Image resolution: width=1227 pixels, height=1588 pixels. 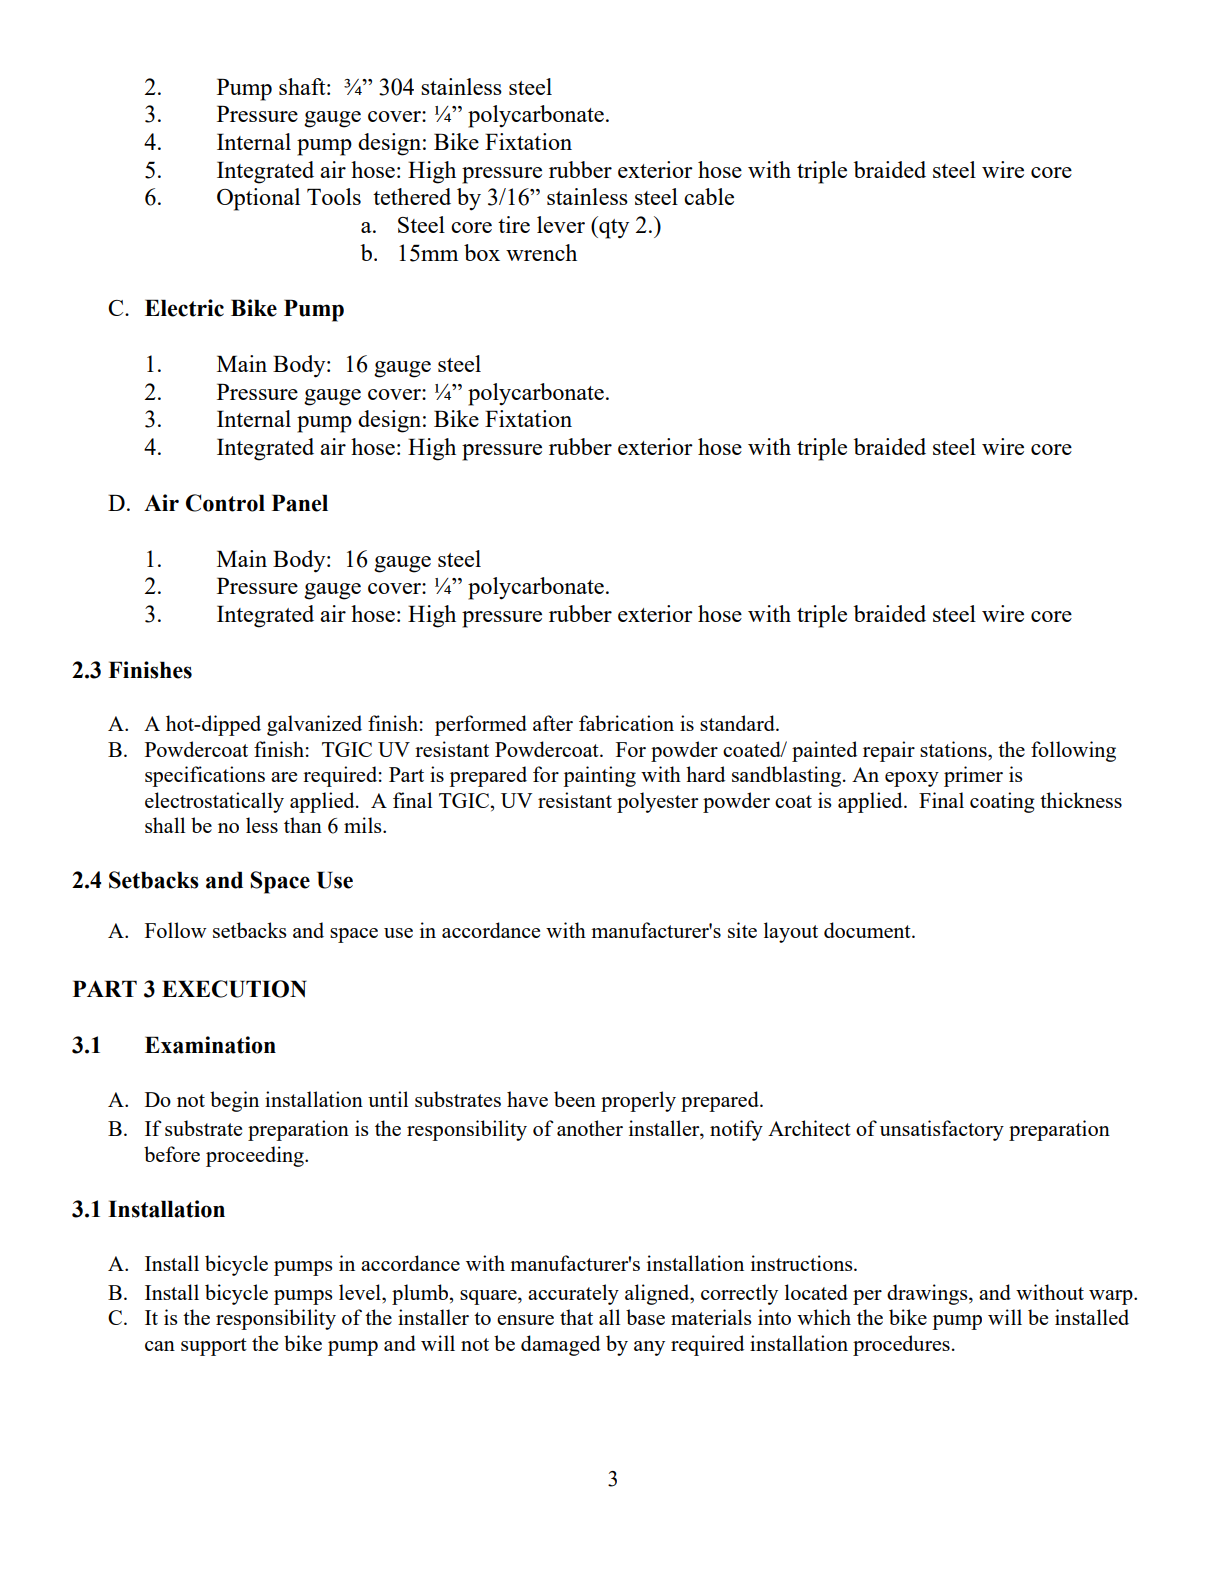 I want to click on qty, so click(x=613, y=227).
